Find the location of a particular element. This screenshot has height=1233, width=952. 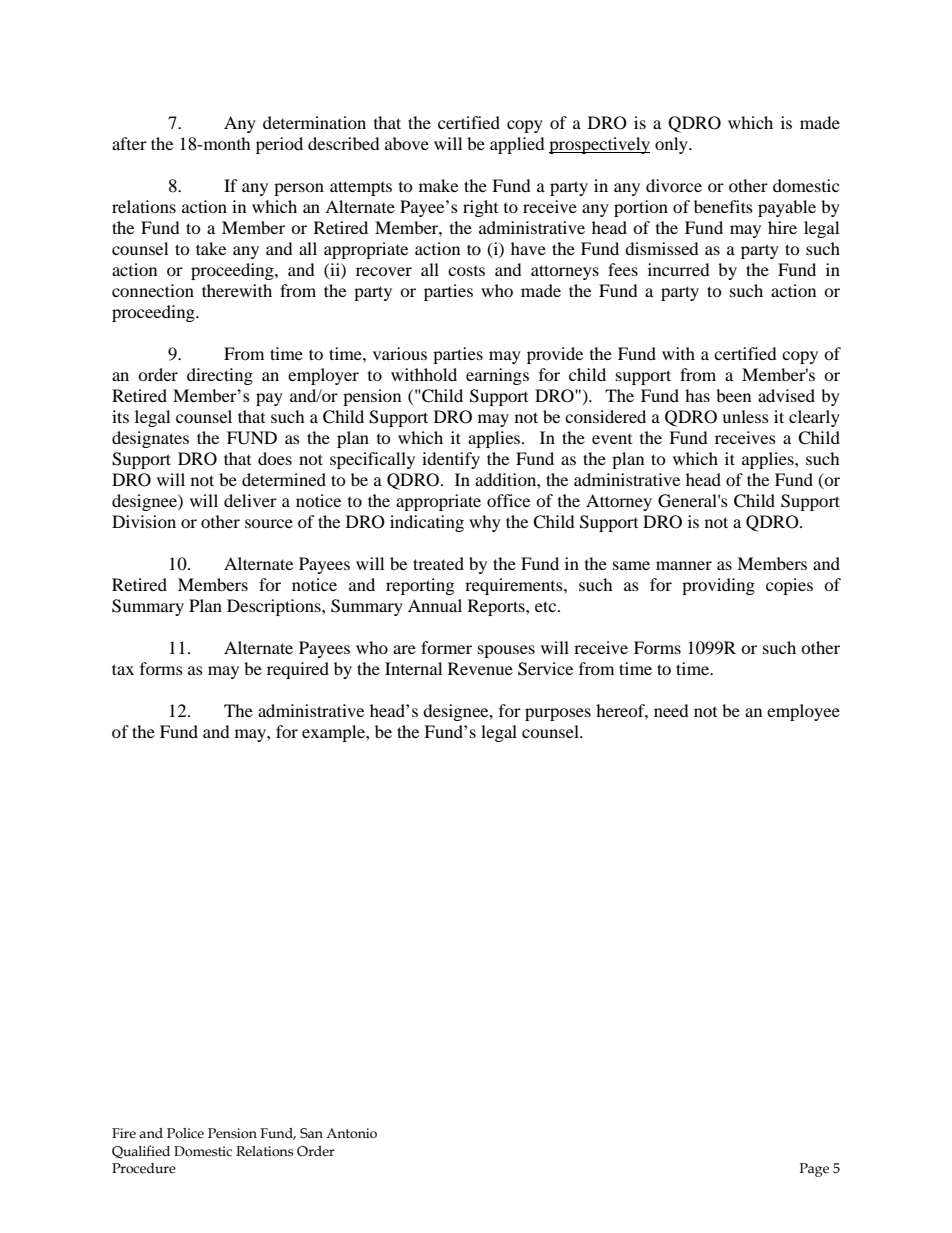

unless is located at coordinates (745, 416).
